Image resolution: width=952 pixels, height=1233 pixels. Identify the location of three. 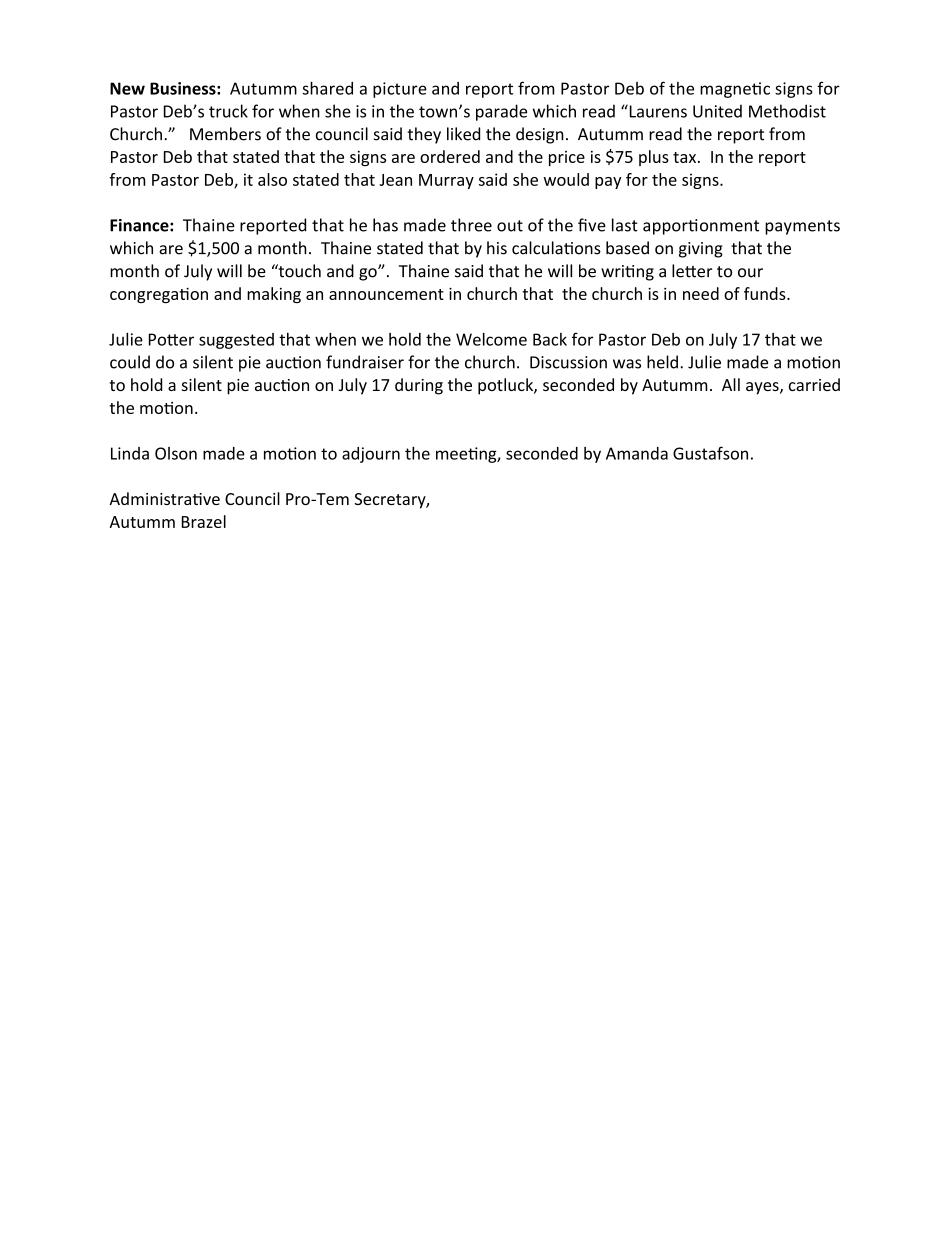
(471, 225).
